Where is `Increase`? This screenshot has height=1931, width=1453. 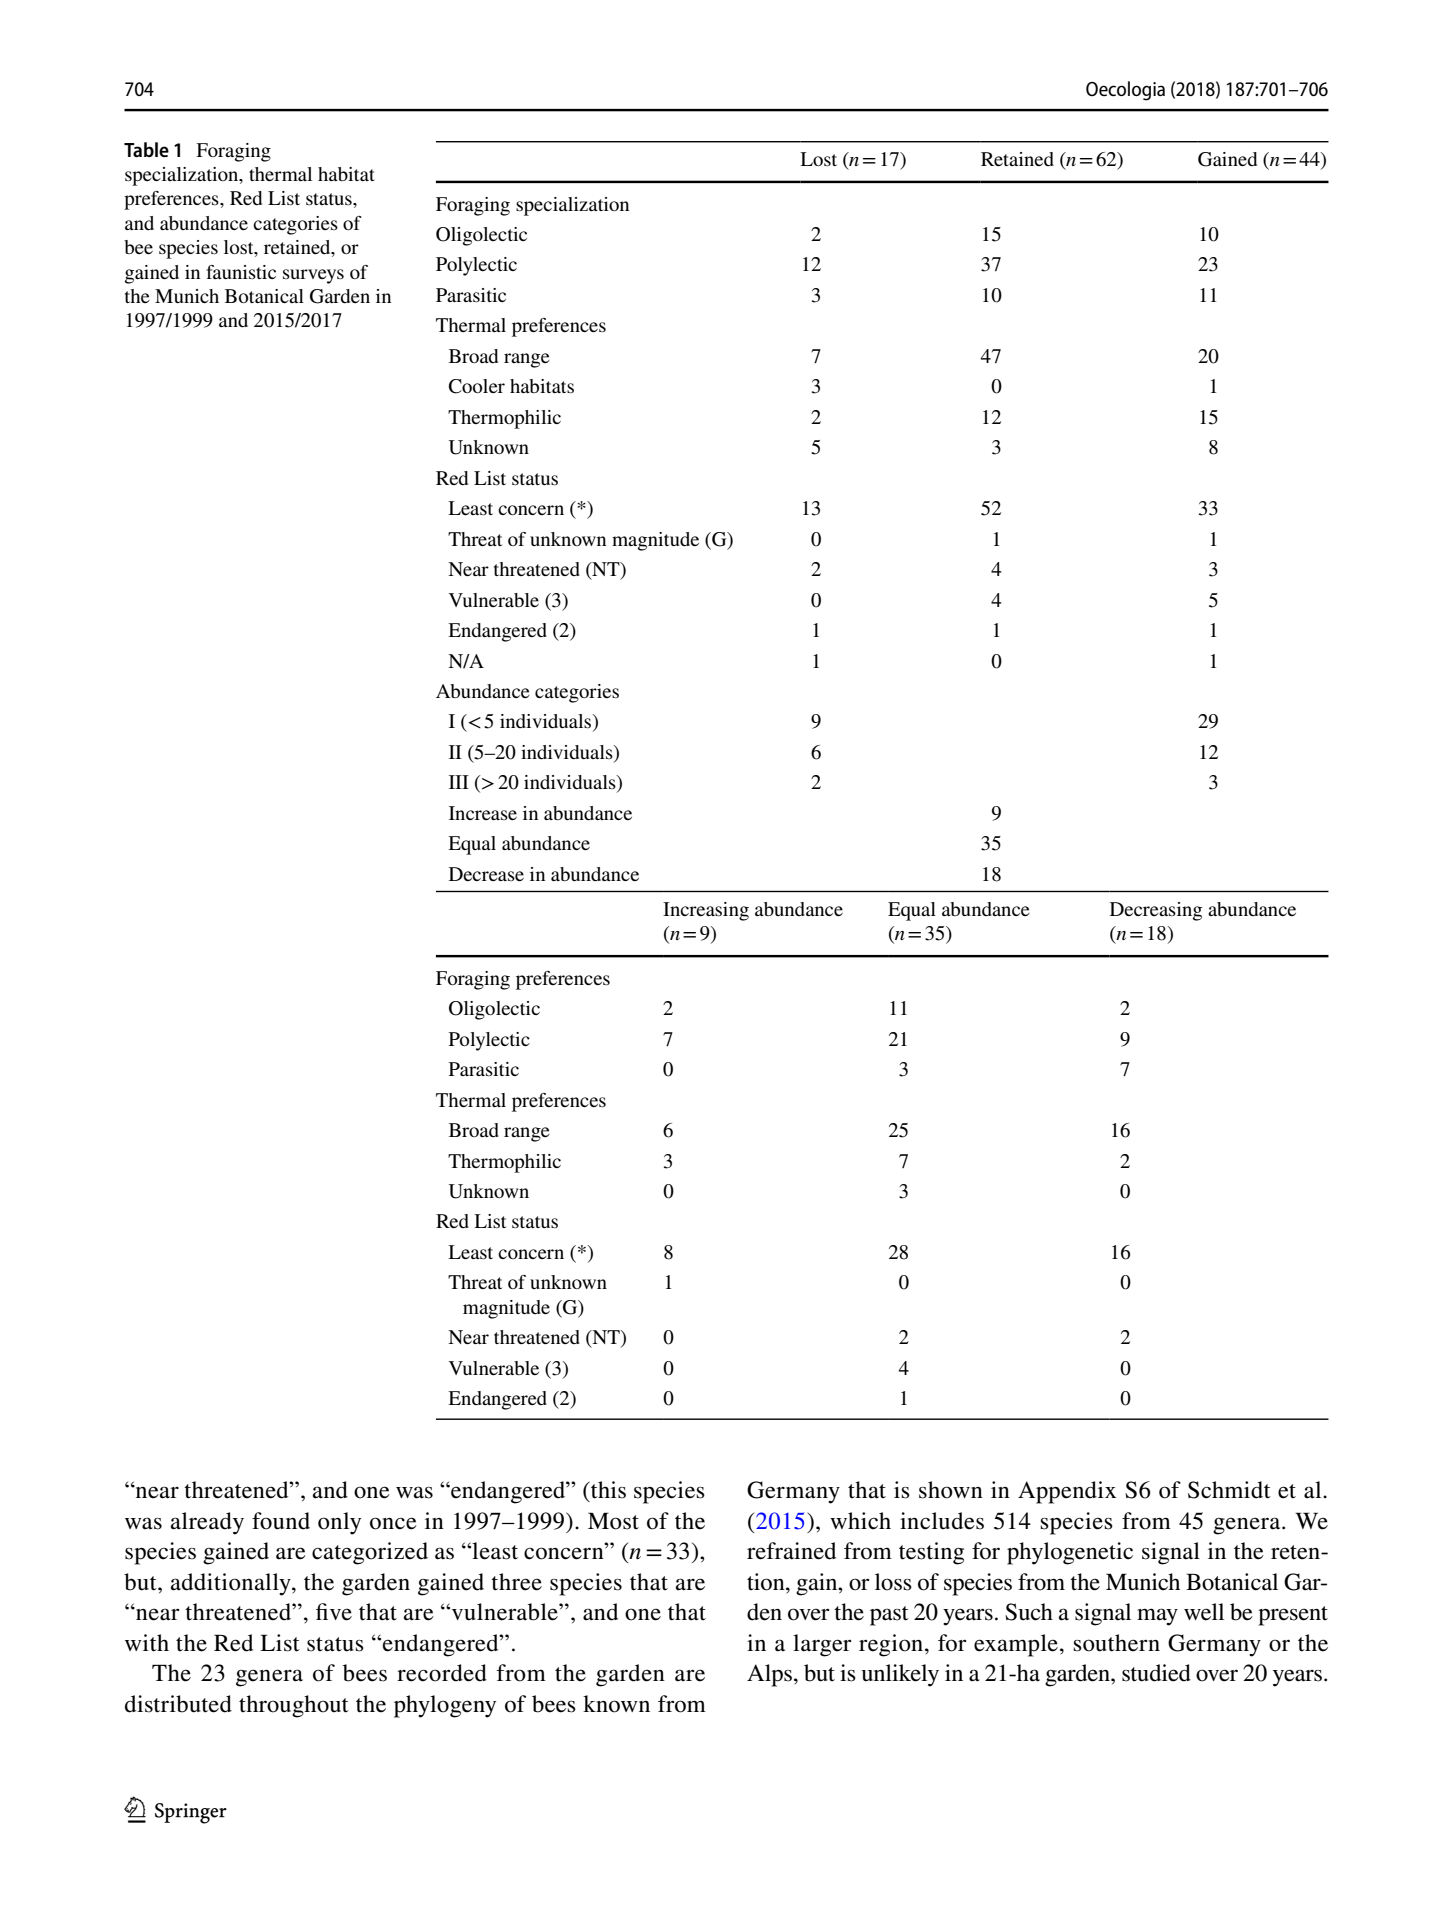
Increase is located at coordinates (483, 813).
